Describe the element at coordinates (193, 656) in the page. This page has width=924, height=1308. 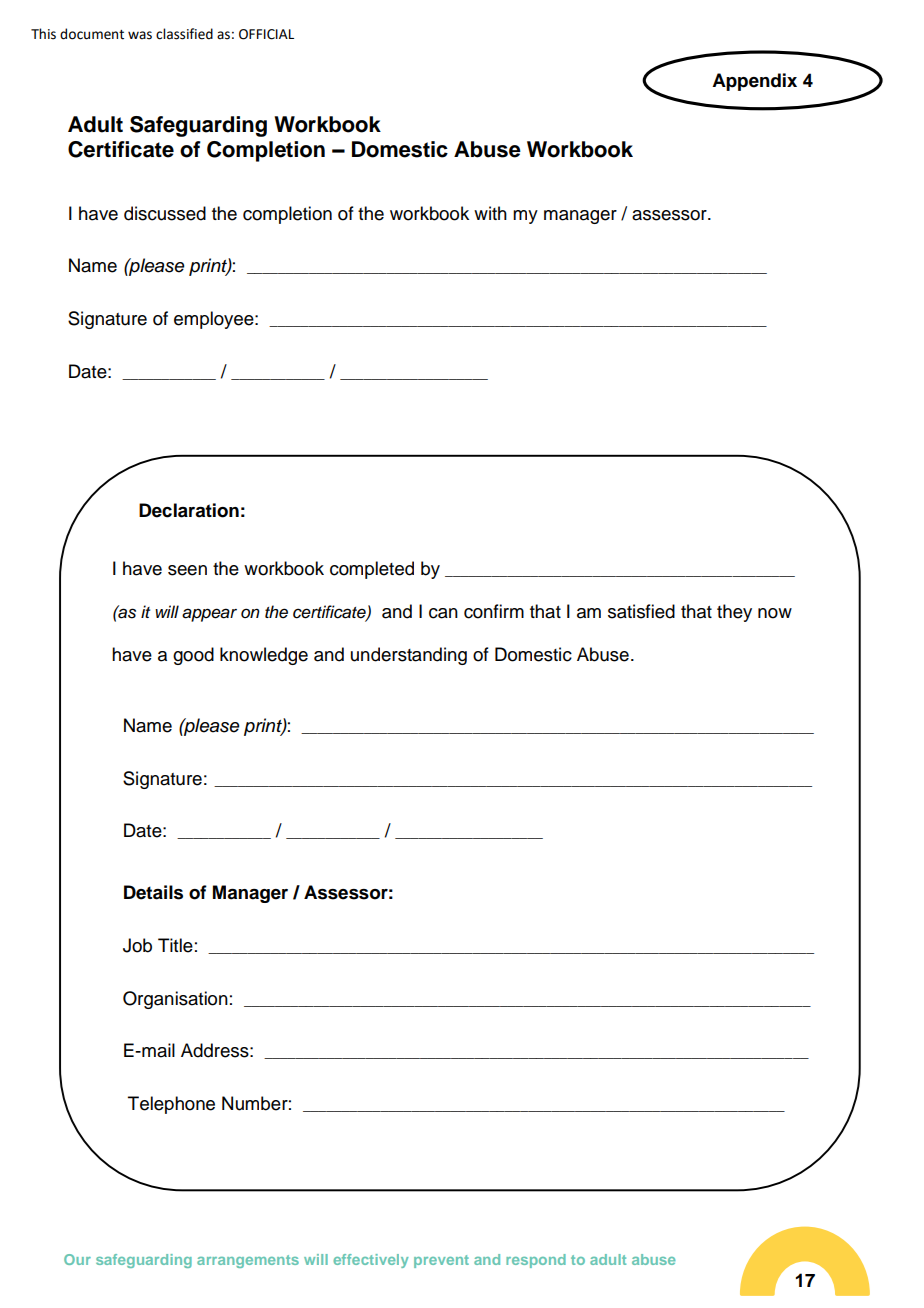
I see `good` at that location.
